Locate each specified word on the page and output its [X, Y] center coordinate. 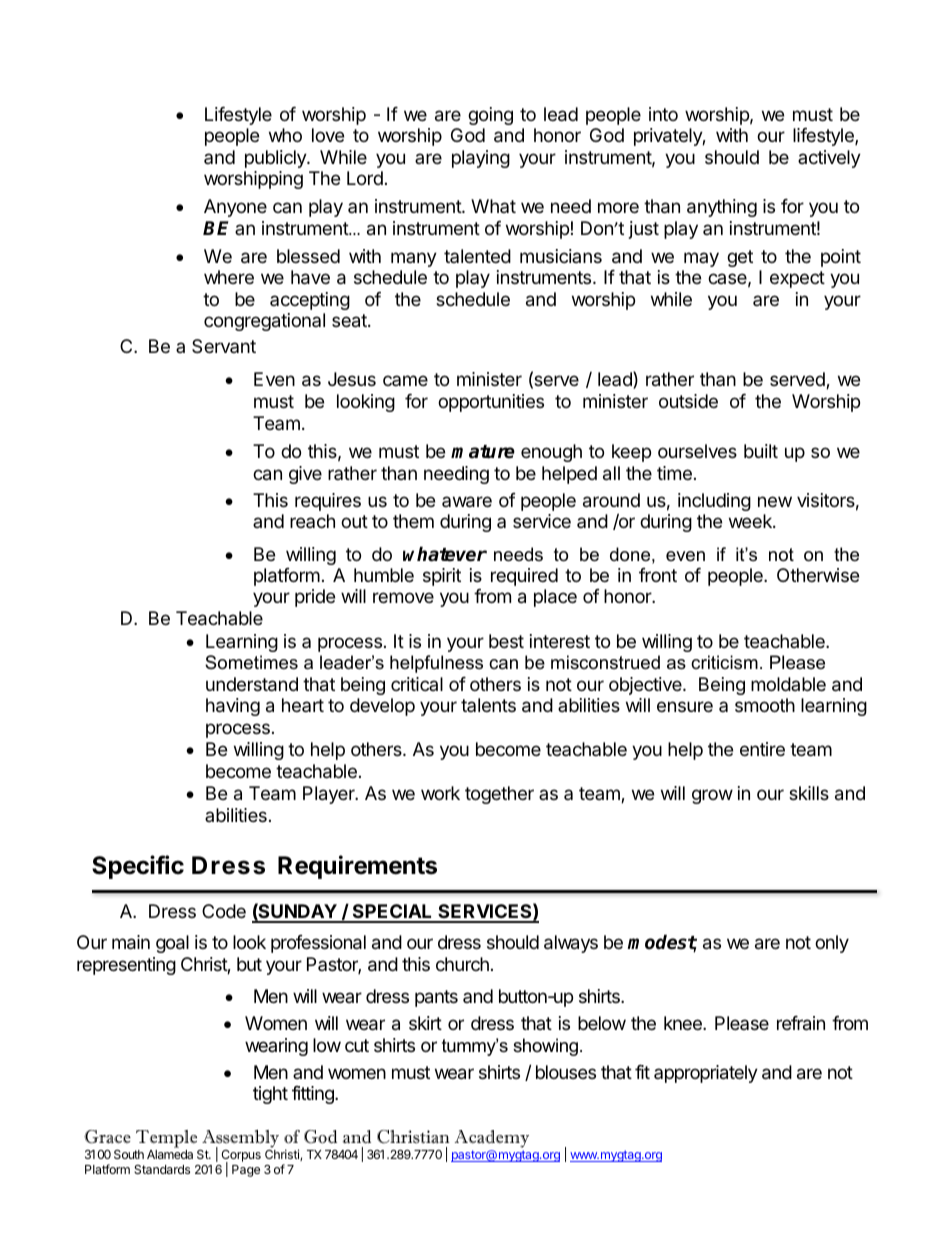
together [499, 795]
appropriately [706, 1074]
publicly [276, 159]
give [305, 475]
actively [829, 159]
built [761, 451]
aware [467, 502]
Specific [138, 867]
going [490, 116]
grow [712, 796]
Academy [492, 1140]
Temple [167, 1140]
